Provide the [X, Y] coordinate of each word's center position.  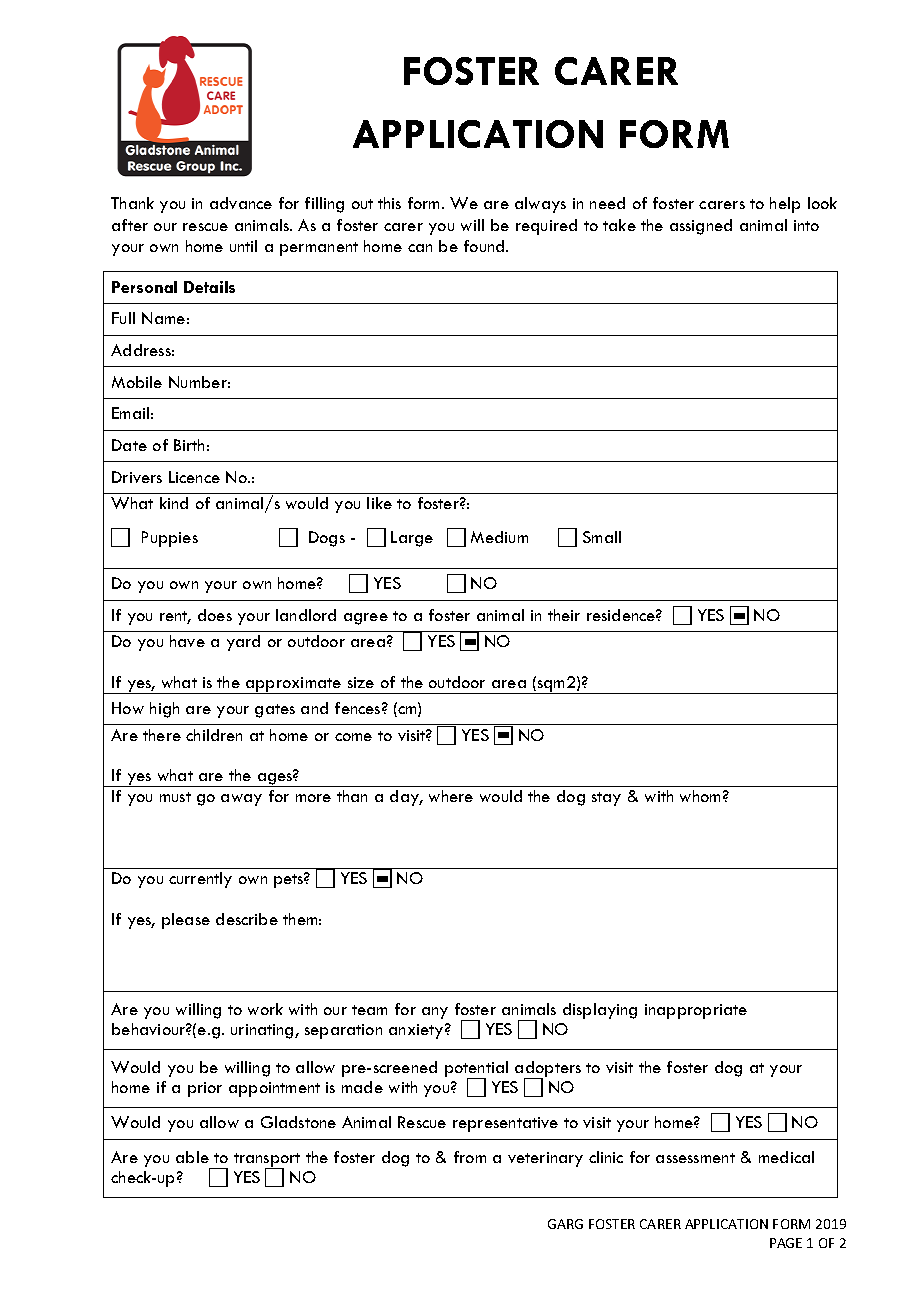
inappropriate [696, 1011]
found [485, 246]
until [243, 246]
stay [606, 799]
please [186, 921]
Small [602, 537]
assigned [701, 227]
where [451, 796]
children [214, 735]
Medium [499, 537]
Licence [194, 477]
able [192, 1157]
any [435, 1013]
